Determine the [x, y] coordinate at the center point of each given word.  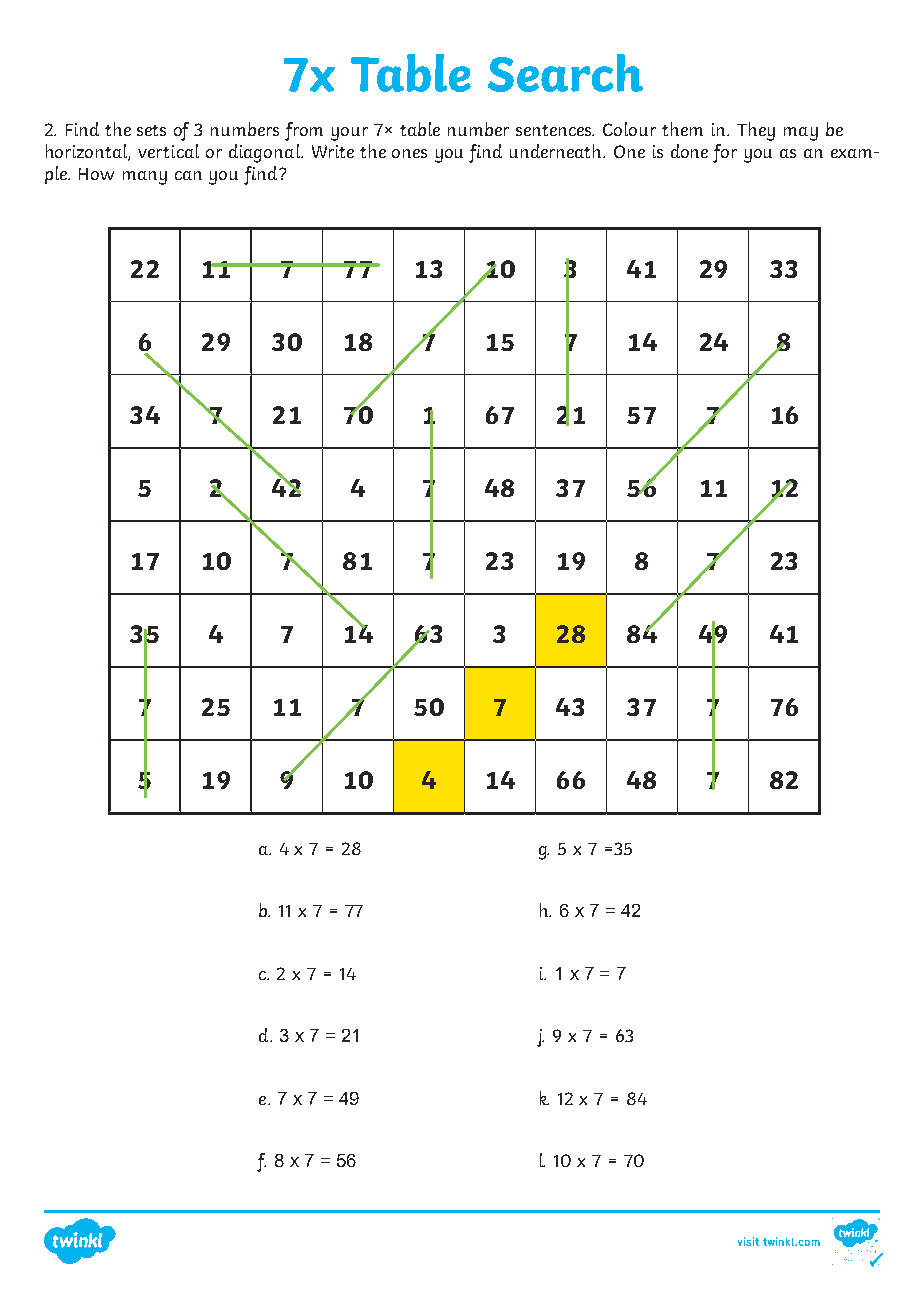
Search [565, 73]
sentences [555, 130]
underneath [557, 151]
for [725, 153]
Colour [629, 129]
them [682, 129]
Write [333, 151]
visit [748, 1241]
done [689, 151]
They [756, 131]
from [304, 131]
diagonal [265, 153]
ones [409, 153]
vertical [168, 151]
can [188, 175]
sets [151, 130]
